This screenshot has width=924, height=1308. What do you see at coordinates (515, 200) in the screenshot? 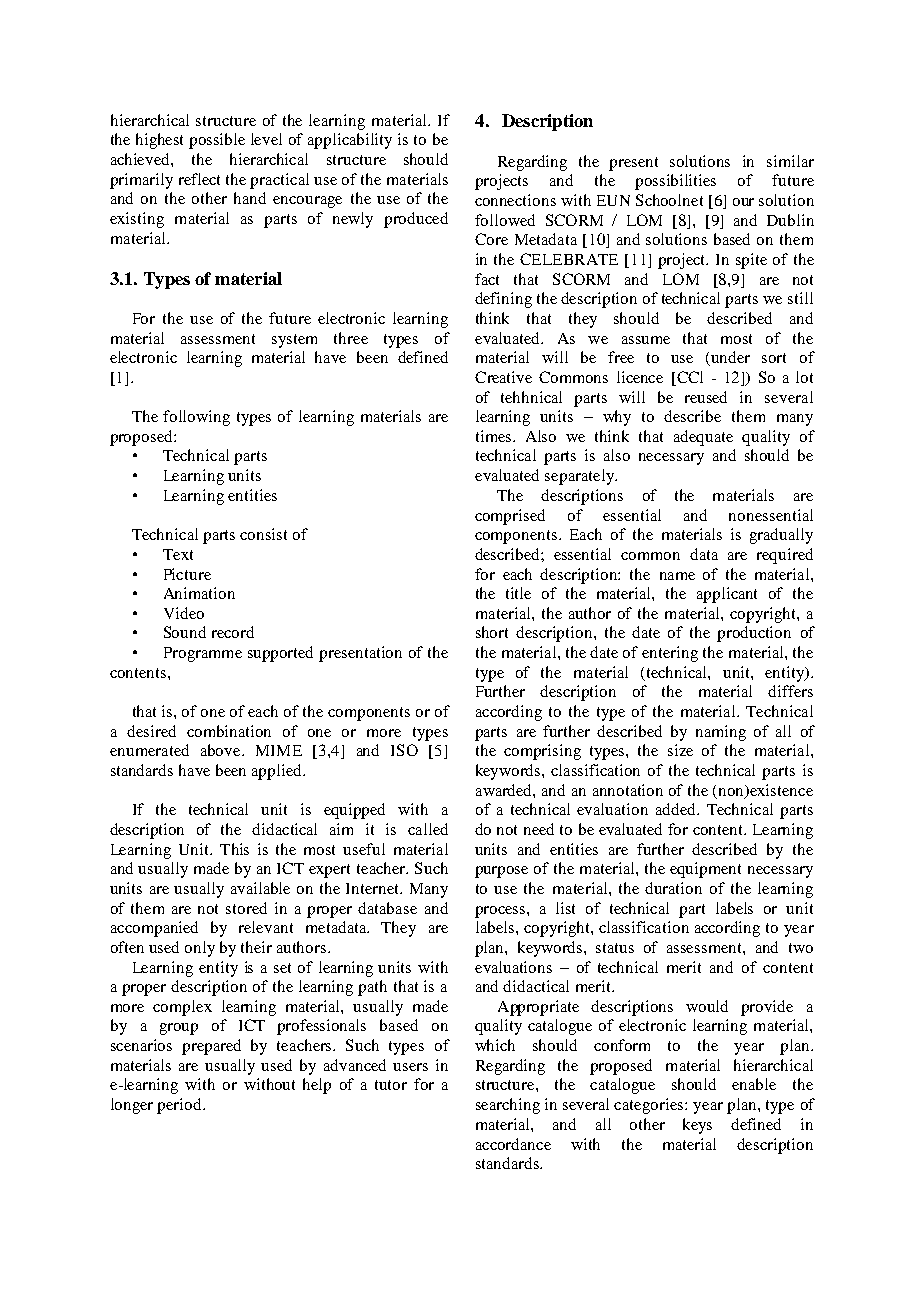
I see `connections` at bounding box center [515, 200].
